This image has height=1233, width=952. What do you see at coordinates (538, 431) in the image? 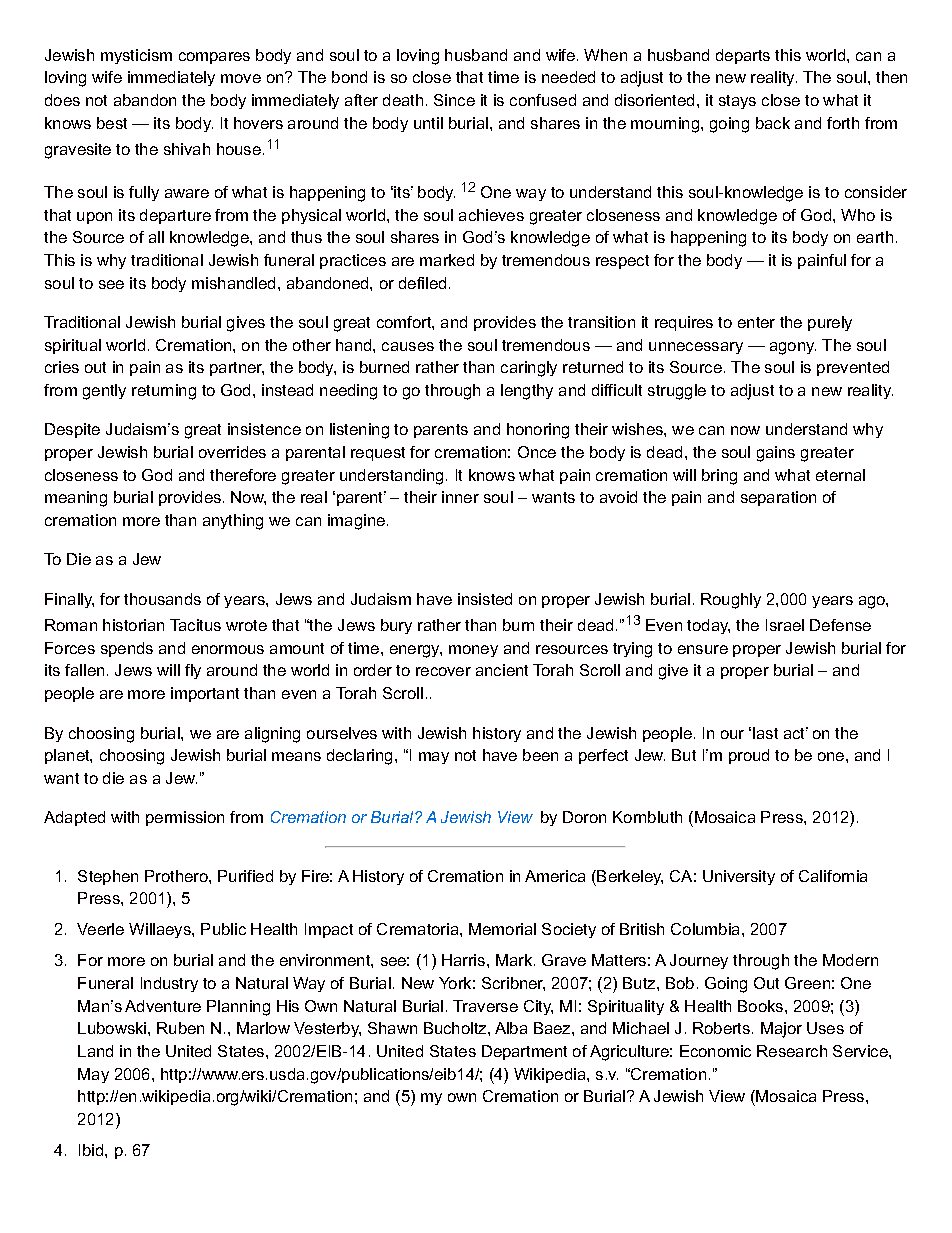
I see `honoring` at bounding box center [538, 431].
